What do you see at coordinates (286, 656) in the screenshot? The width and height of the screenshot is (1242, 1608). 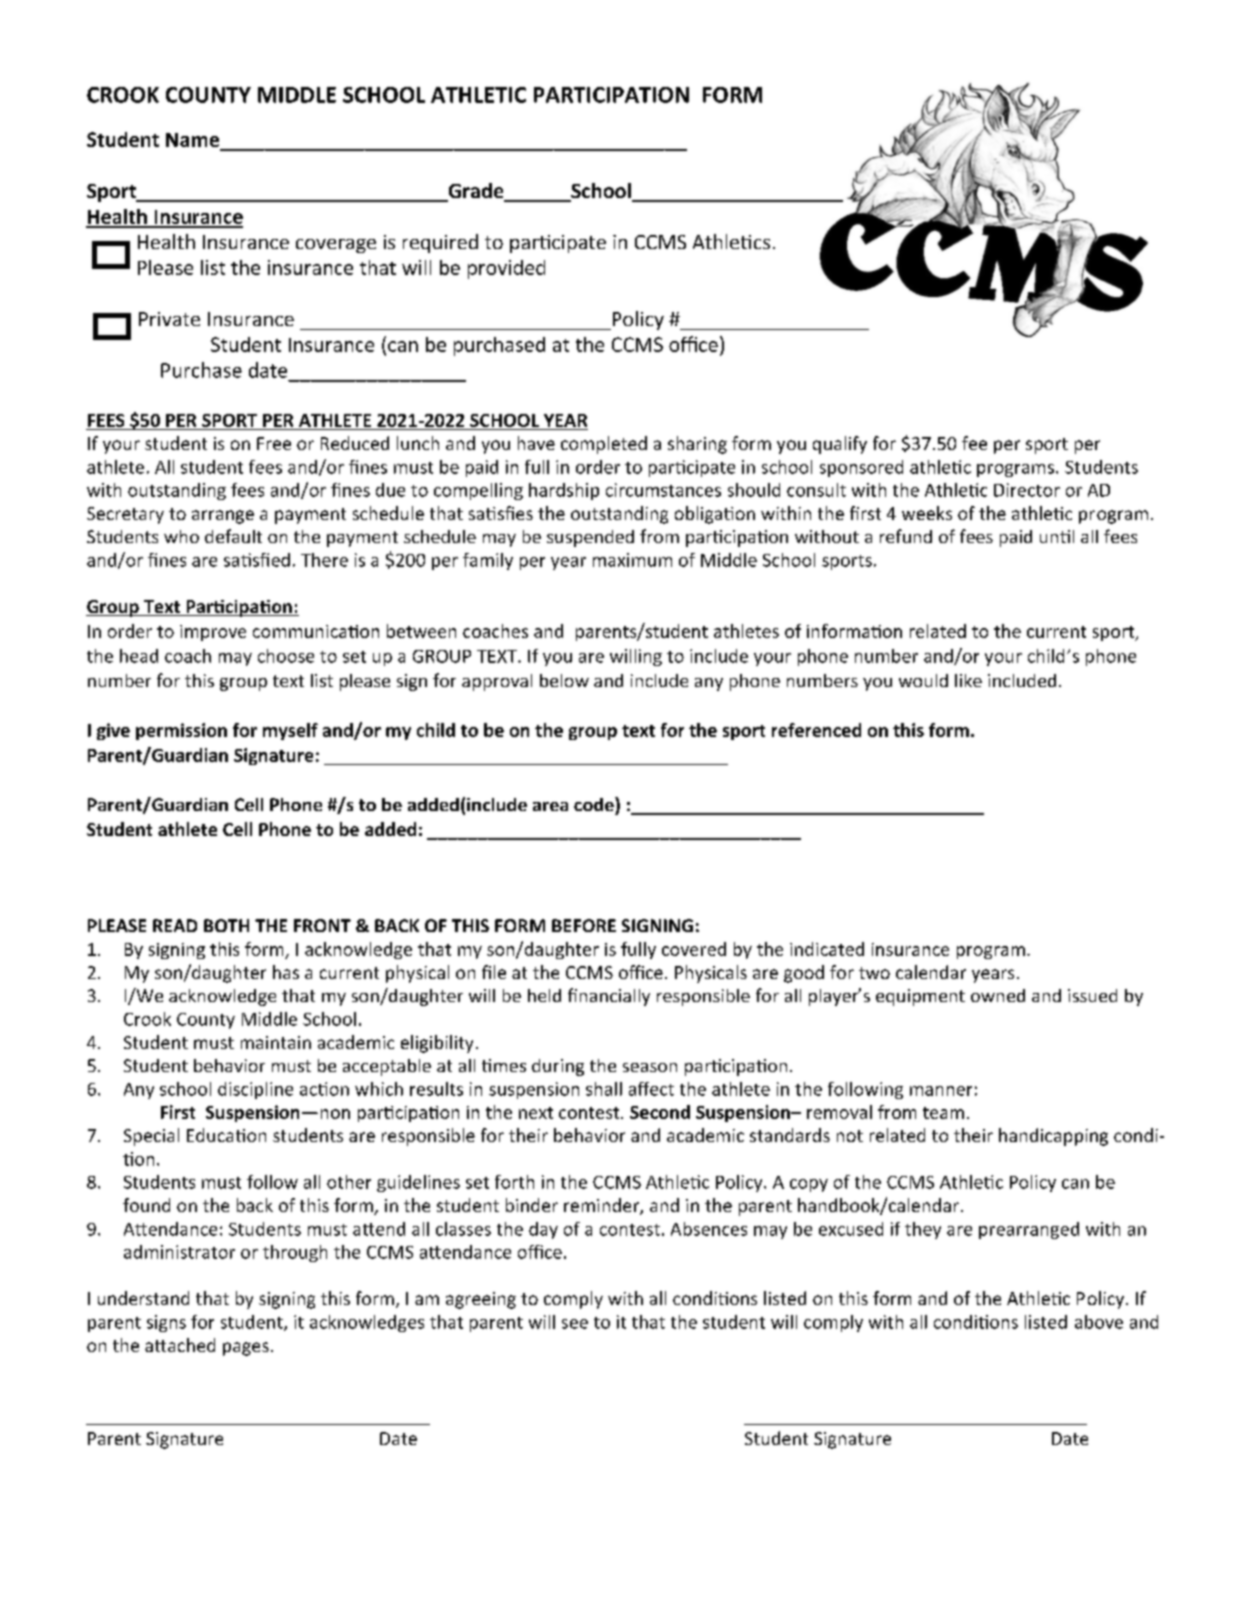 I see `choose` at bounding box center [286, 656].
